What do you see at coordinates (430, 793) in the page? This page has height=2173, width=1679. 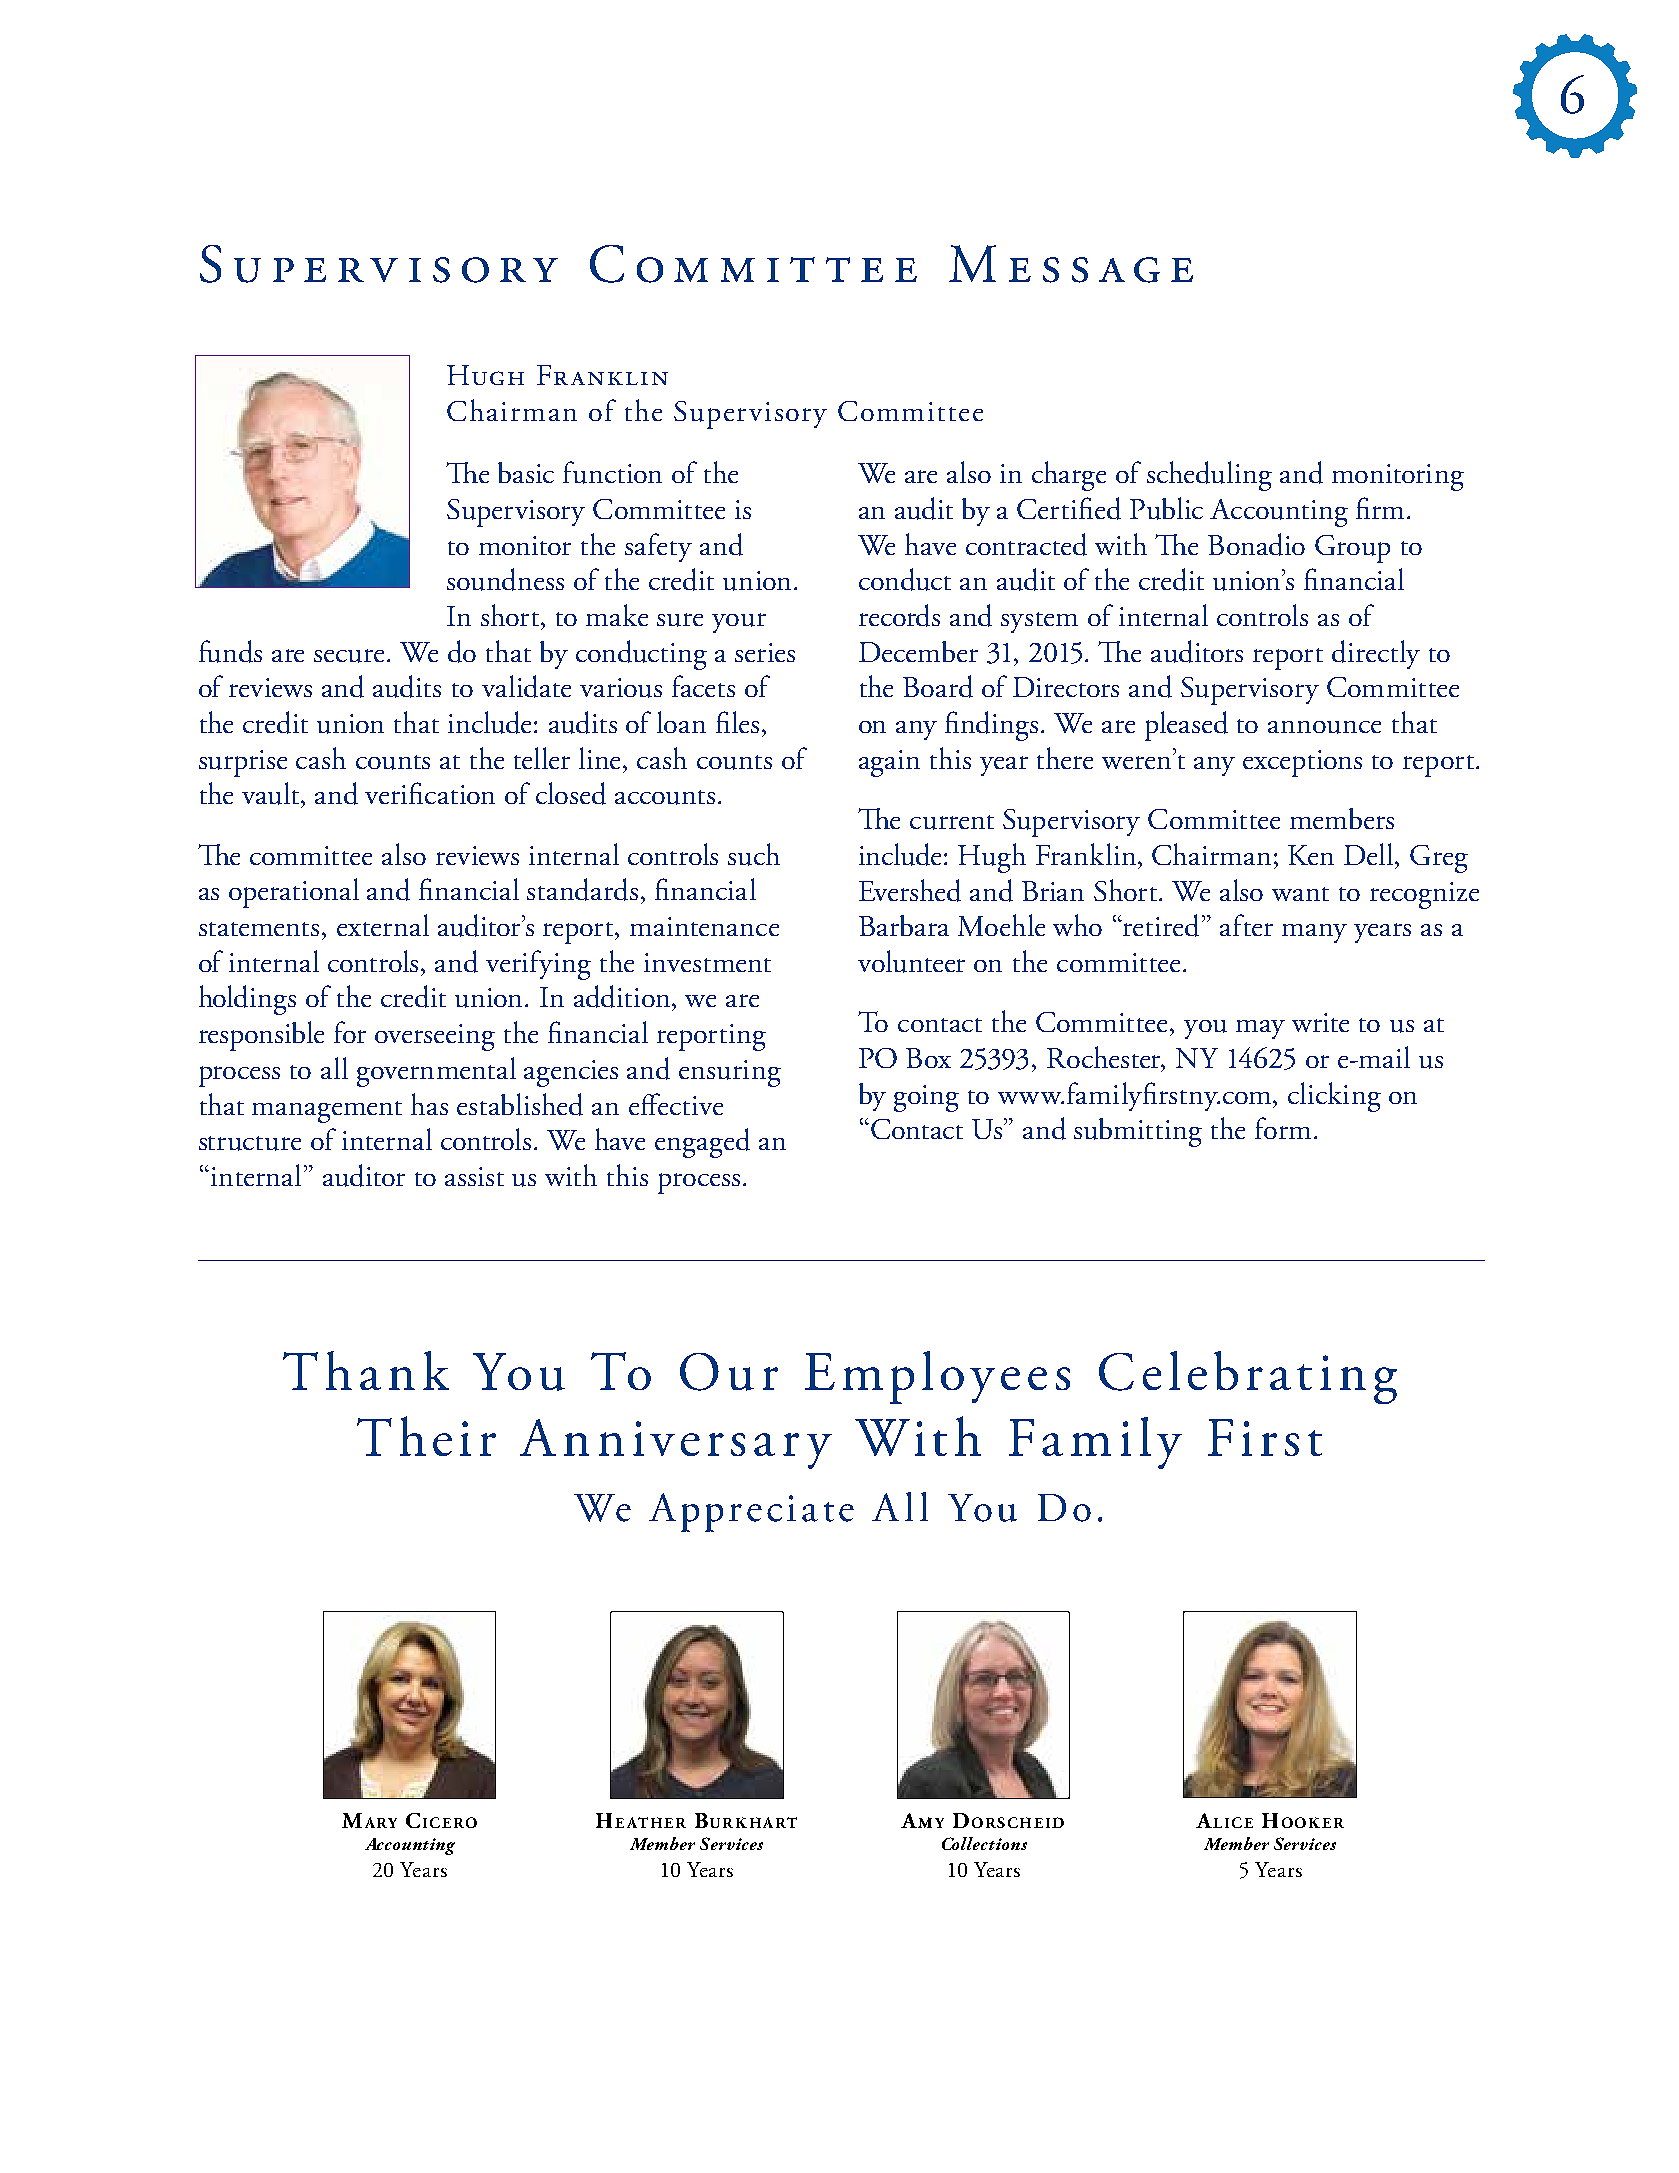 I see `verification` at bounding box center [430, 793].
